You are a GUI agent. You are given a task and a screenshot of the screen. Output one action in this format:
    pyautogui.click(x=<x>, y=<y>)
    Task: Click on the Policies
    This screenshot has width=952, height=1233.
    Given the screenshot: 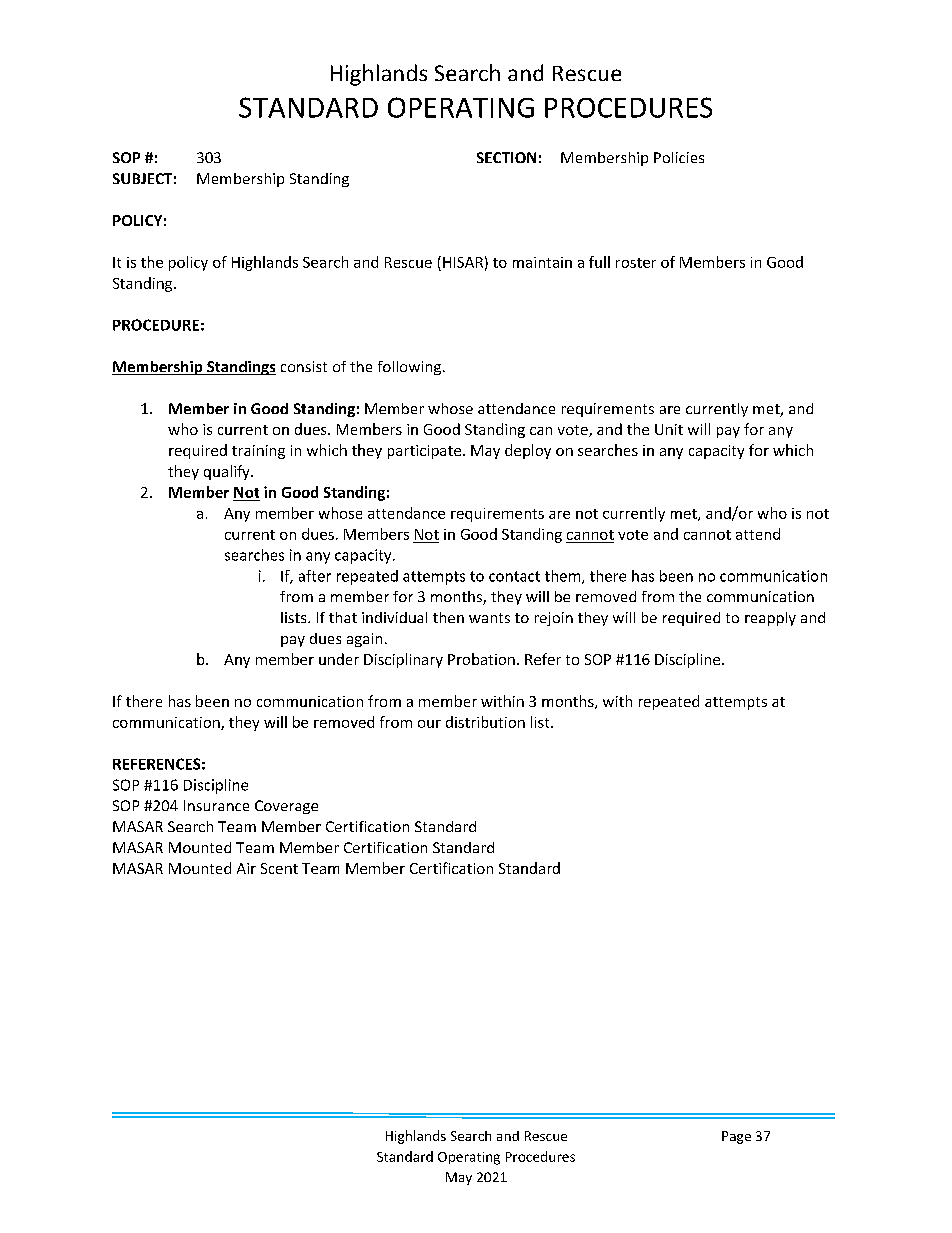 What is the action you would take?
    pyautogui.click(x=679, y=157)
